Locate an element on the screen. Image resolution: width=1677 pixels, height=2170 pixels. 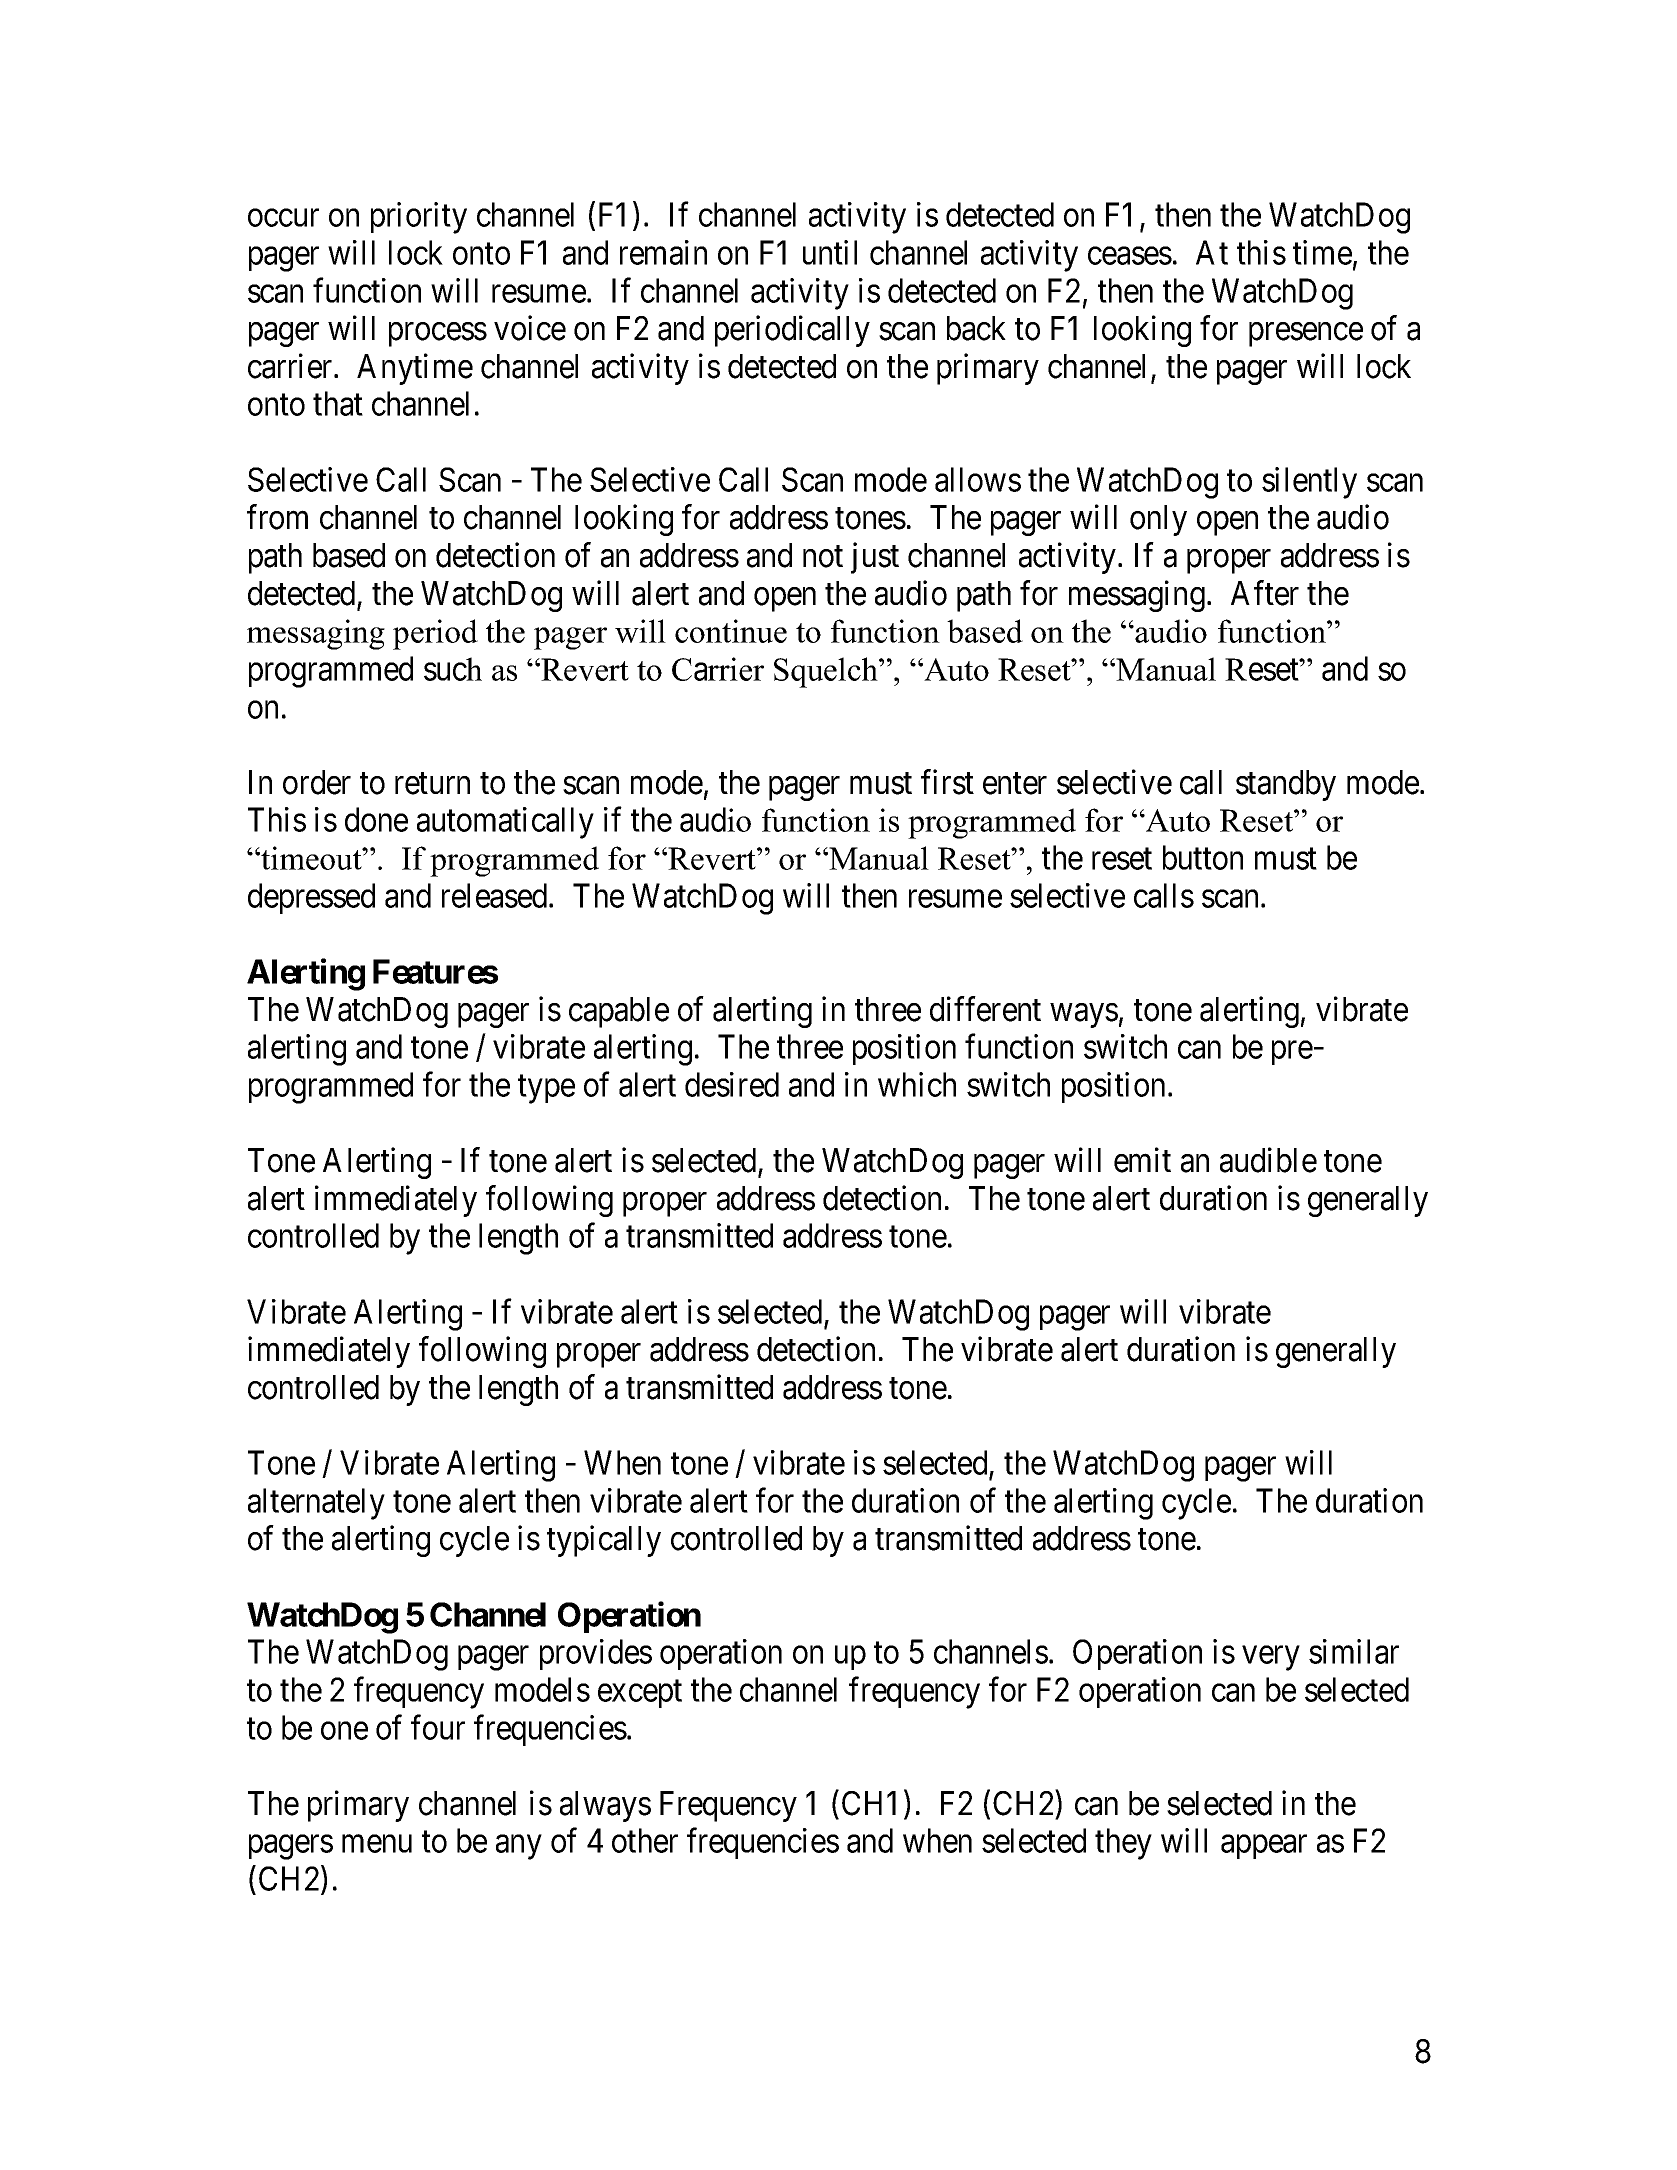
emit is located at coordinates (1142, 1160).
